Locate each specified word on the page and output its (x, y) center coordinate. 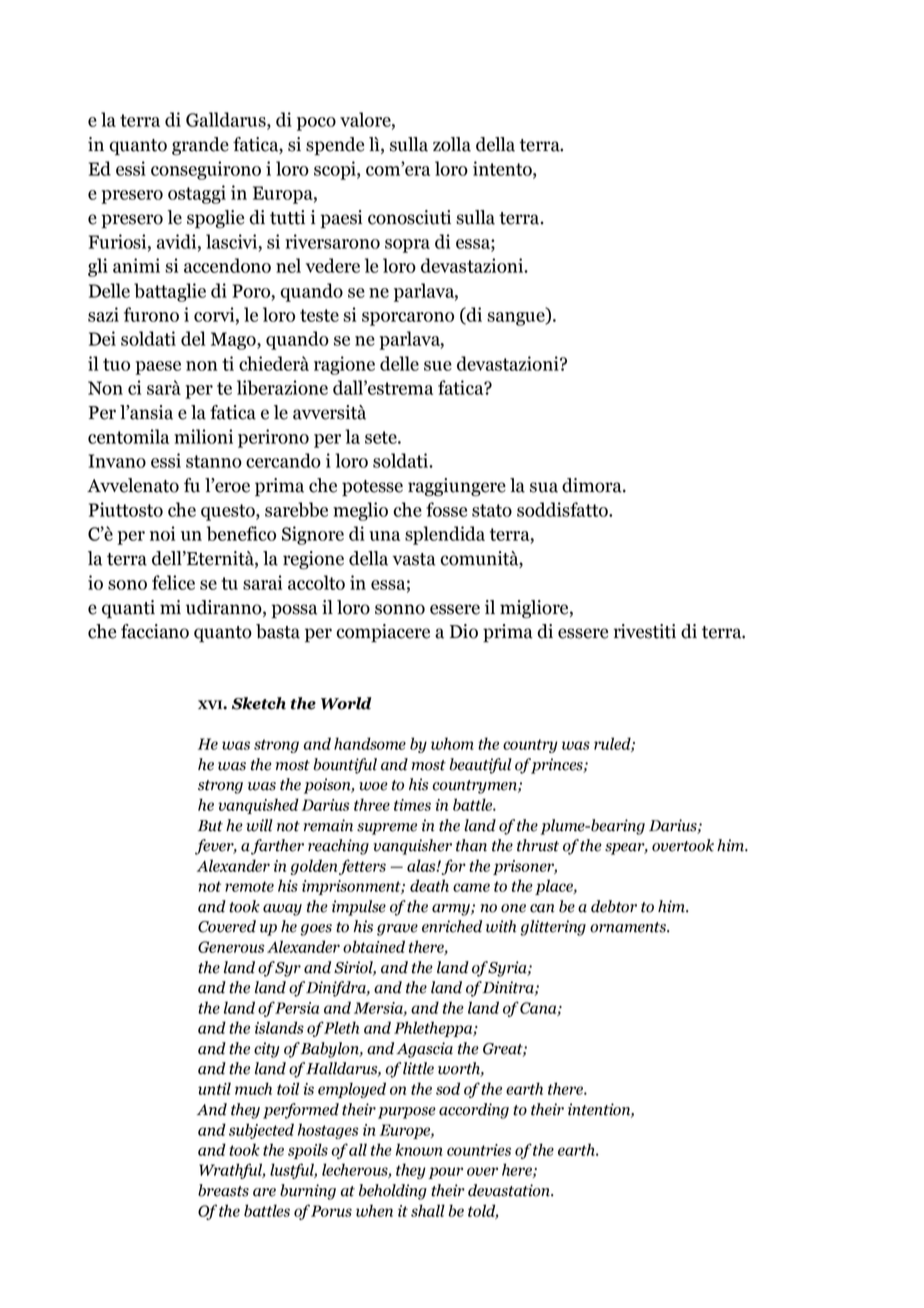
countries (479, 1150)
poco (316, 124)
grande (200, 146)
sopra (407, 246)
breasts (223, 1190)
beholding (393, 1192)
